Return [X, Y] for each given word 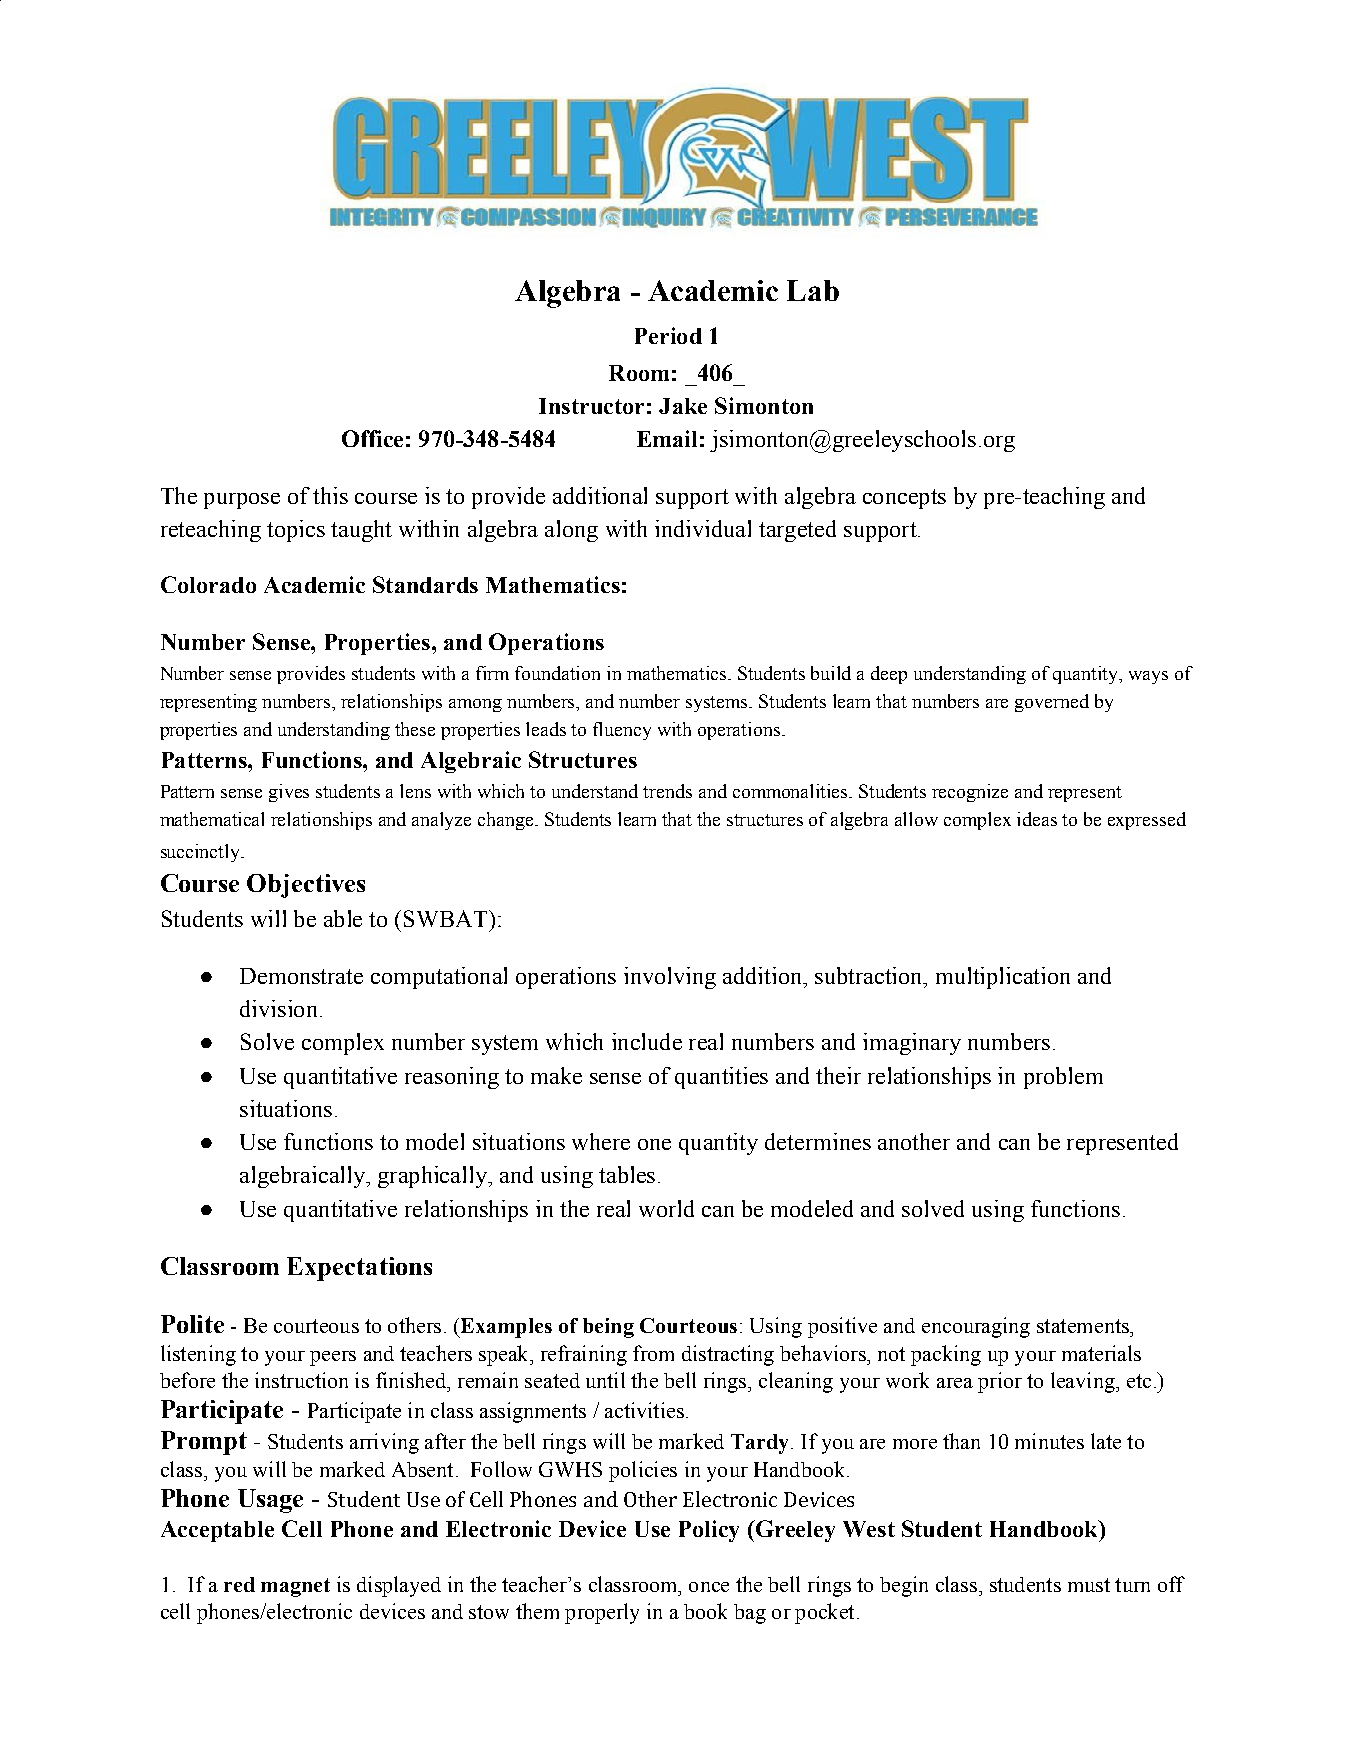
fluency [622, 731]
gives [289, 793]
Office [372, 438]
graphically [433, 1177]
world [666, 1208]
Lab [813, 290]
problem [1063, 1078]
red [239, 1584]
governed [1052, 703]
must [1089, 1585]
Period [668, 335]
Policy [709, 1531]
